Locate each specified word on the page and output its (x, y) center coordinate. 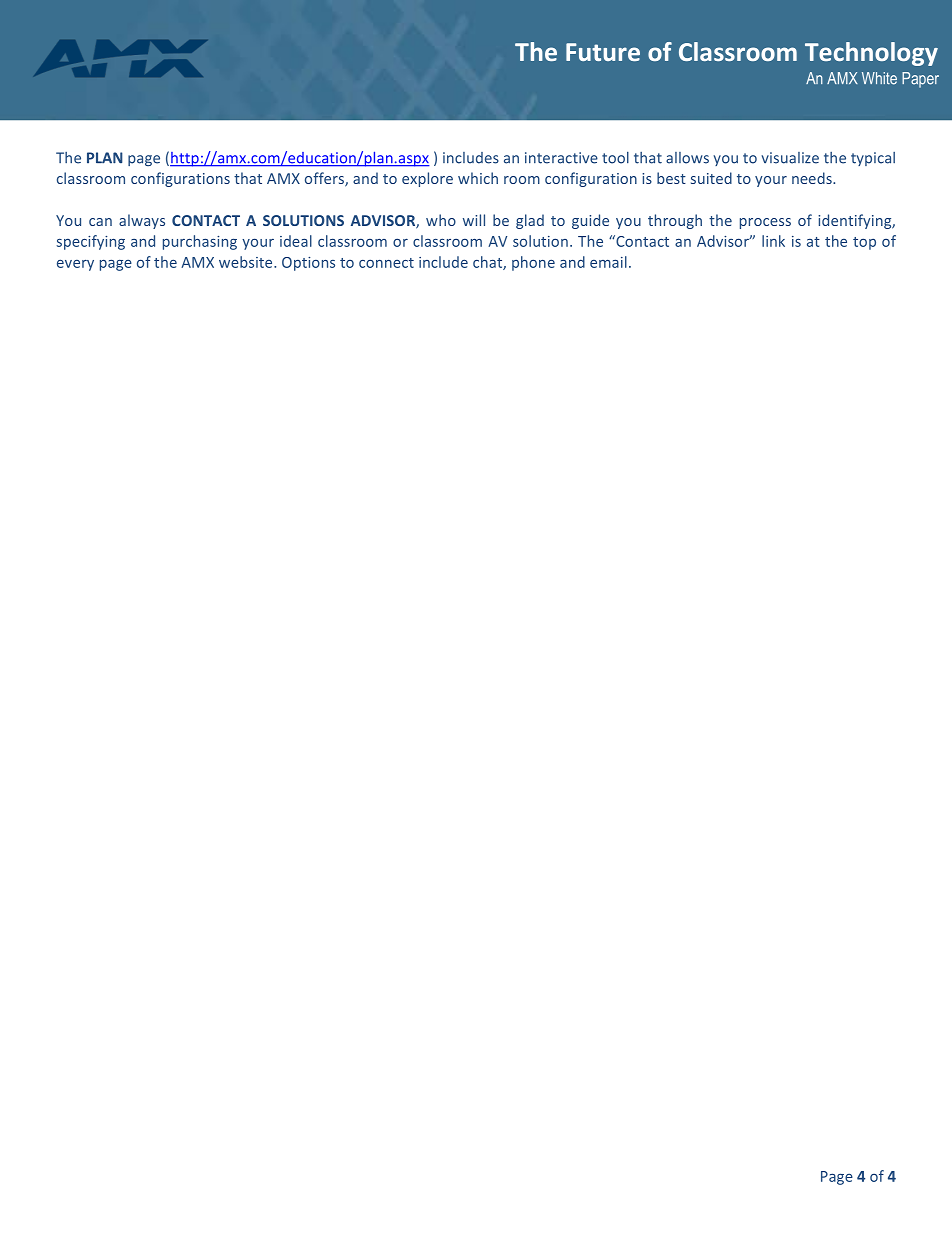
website (247, 262)
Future (603, 52)
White (879, 78)
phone (533, 263)
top (864, 243)
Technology (871, 54)
